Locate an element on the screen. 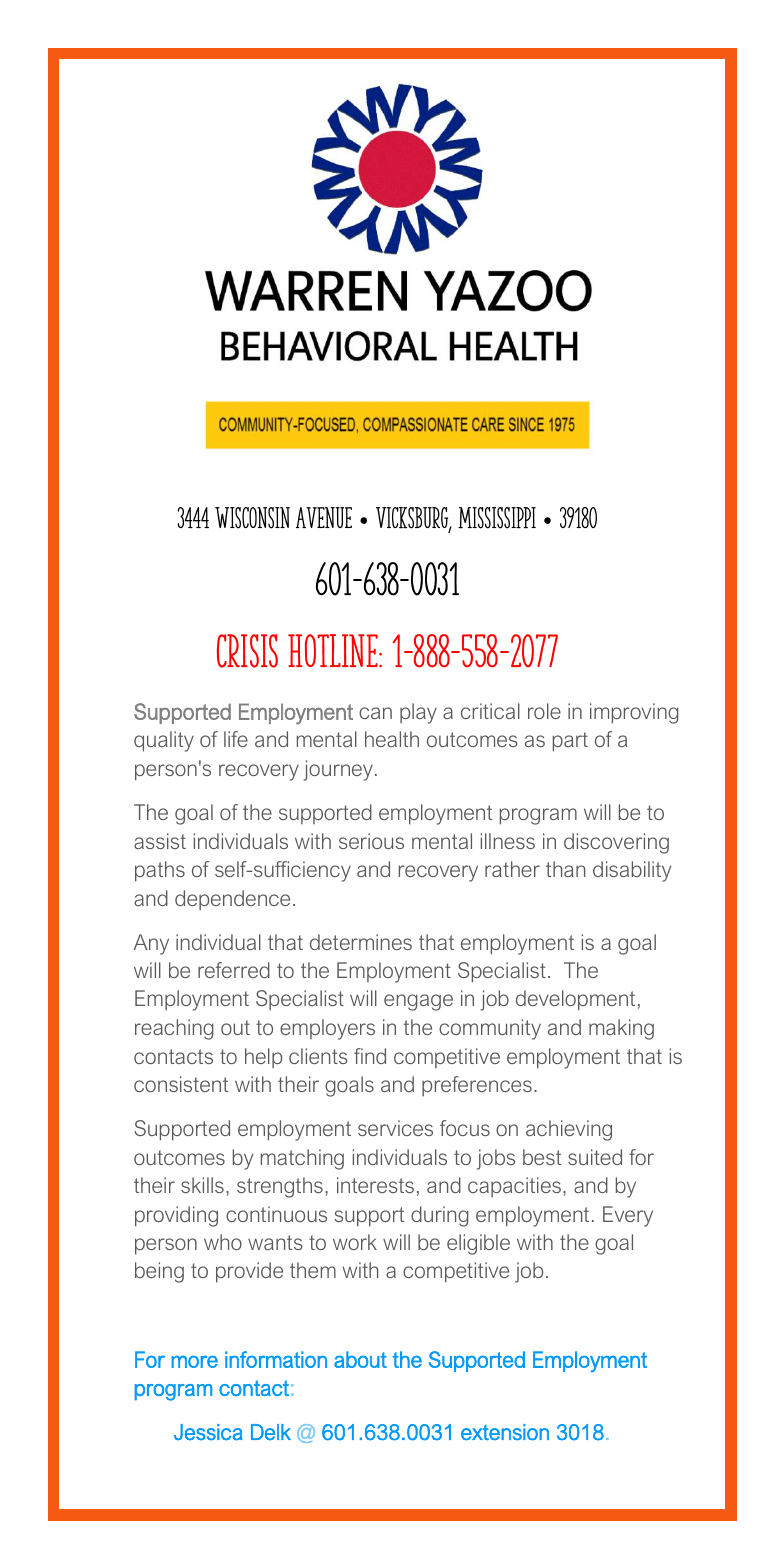 The image size is (784, 1568). Avenue is located at coordinates (324, 517).
